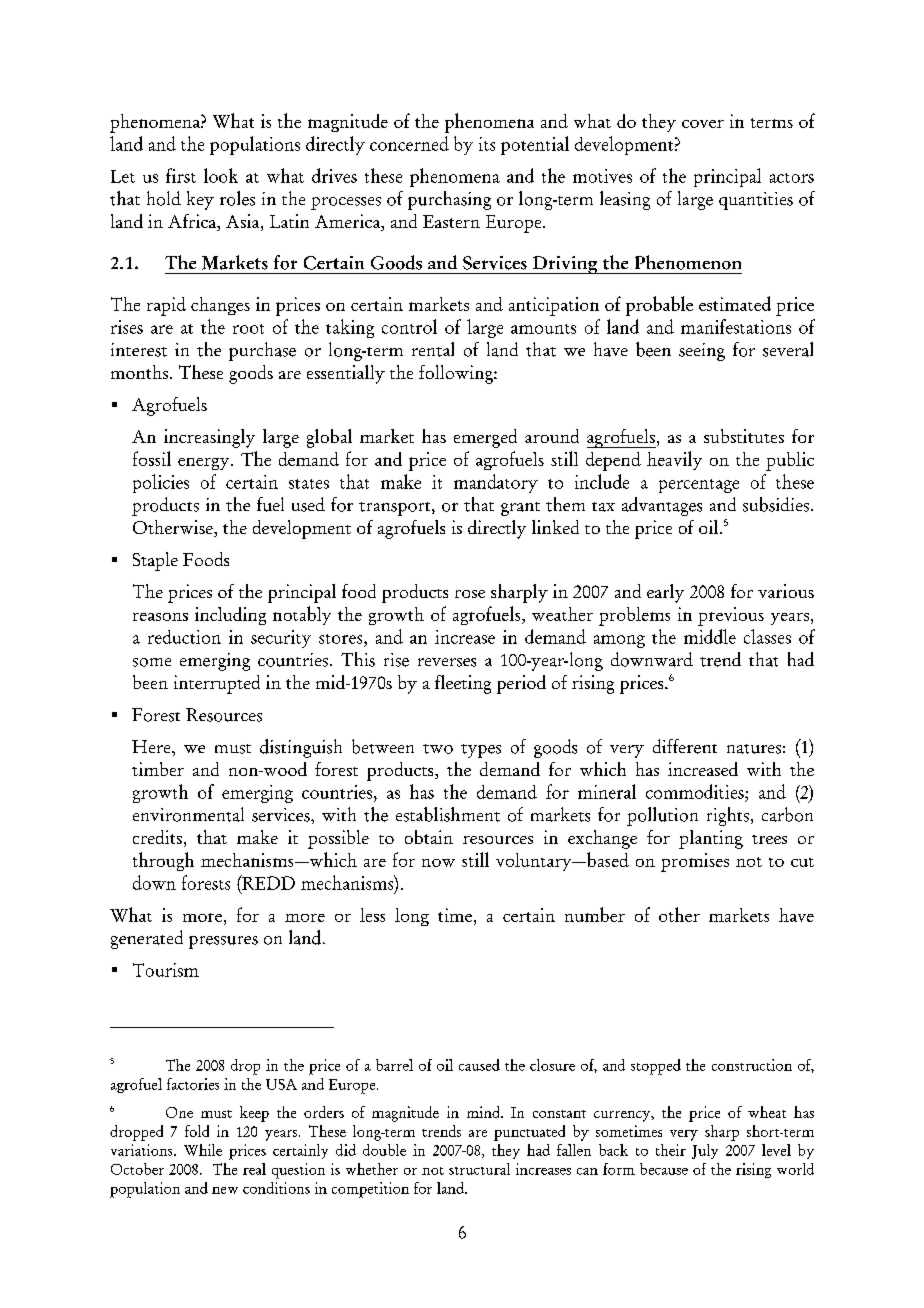  I want to click on cover, so click(703, 124).
